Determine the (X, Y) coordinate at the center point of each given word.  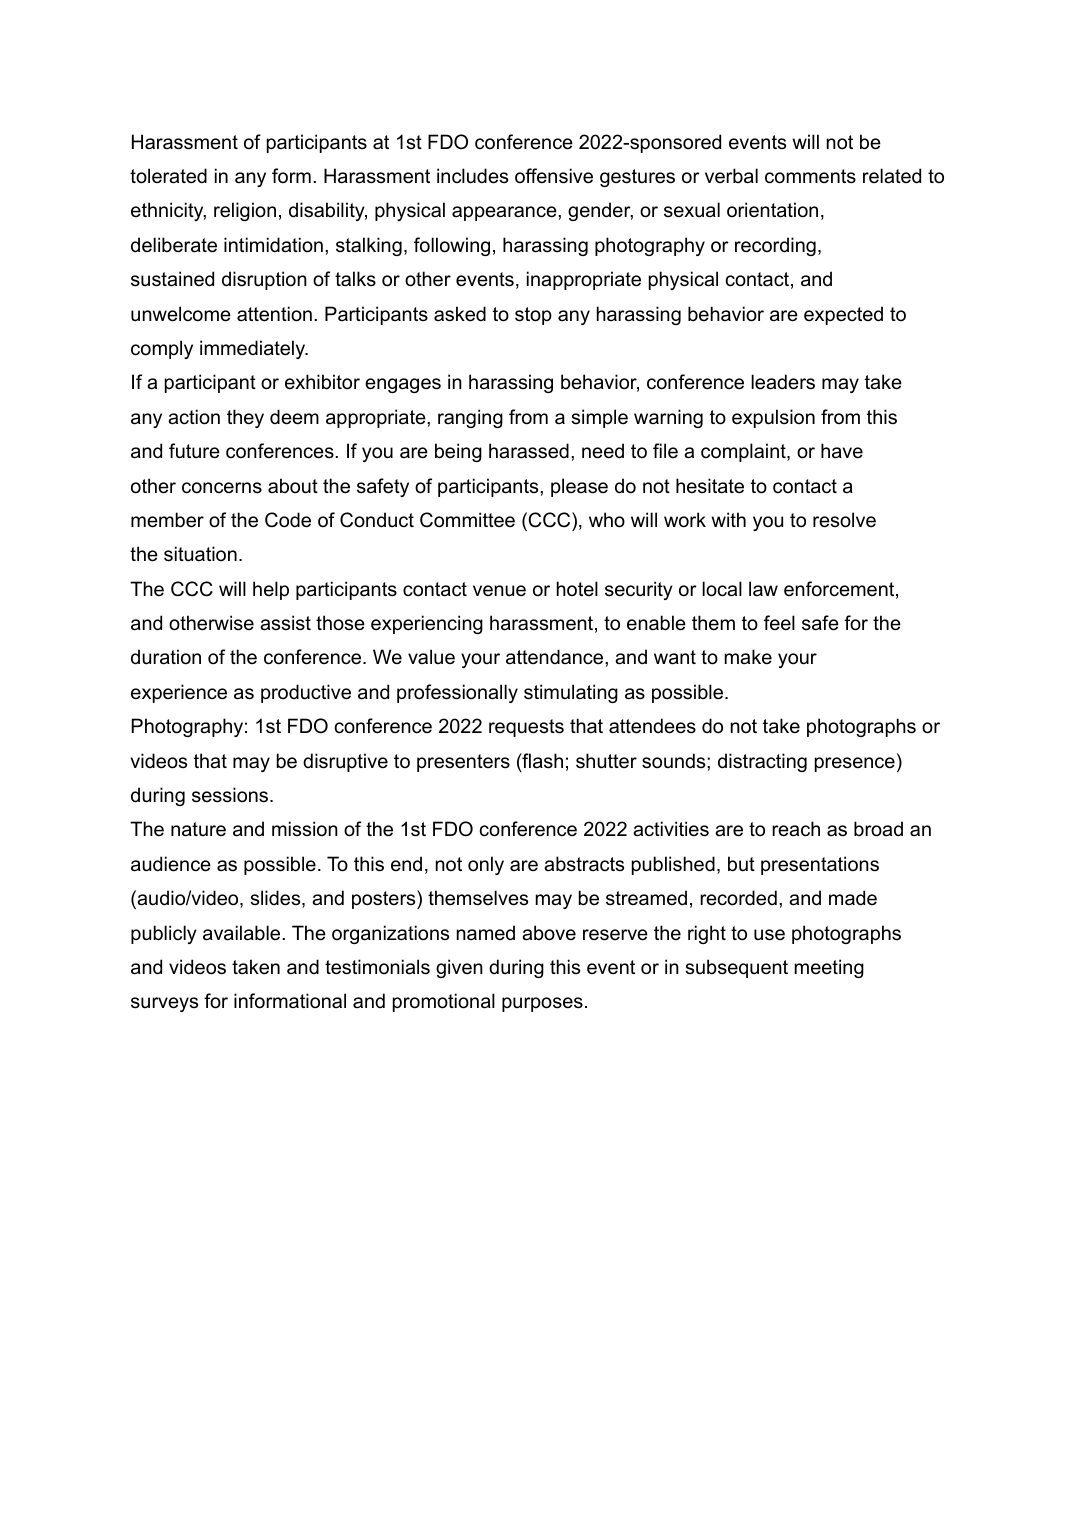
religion (245, 211)
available (241, 933)
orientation (772, 210)
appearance (505, 213)
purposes (542, 1004)
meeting (829, 968)
